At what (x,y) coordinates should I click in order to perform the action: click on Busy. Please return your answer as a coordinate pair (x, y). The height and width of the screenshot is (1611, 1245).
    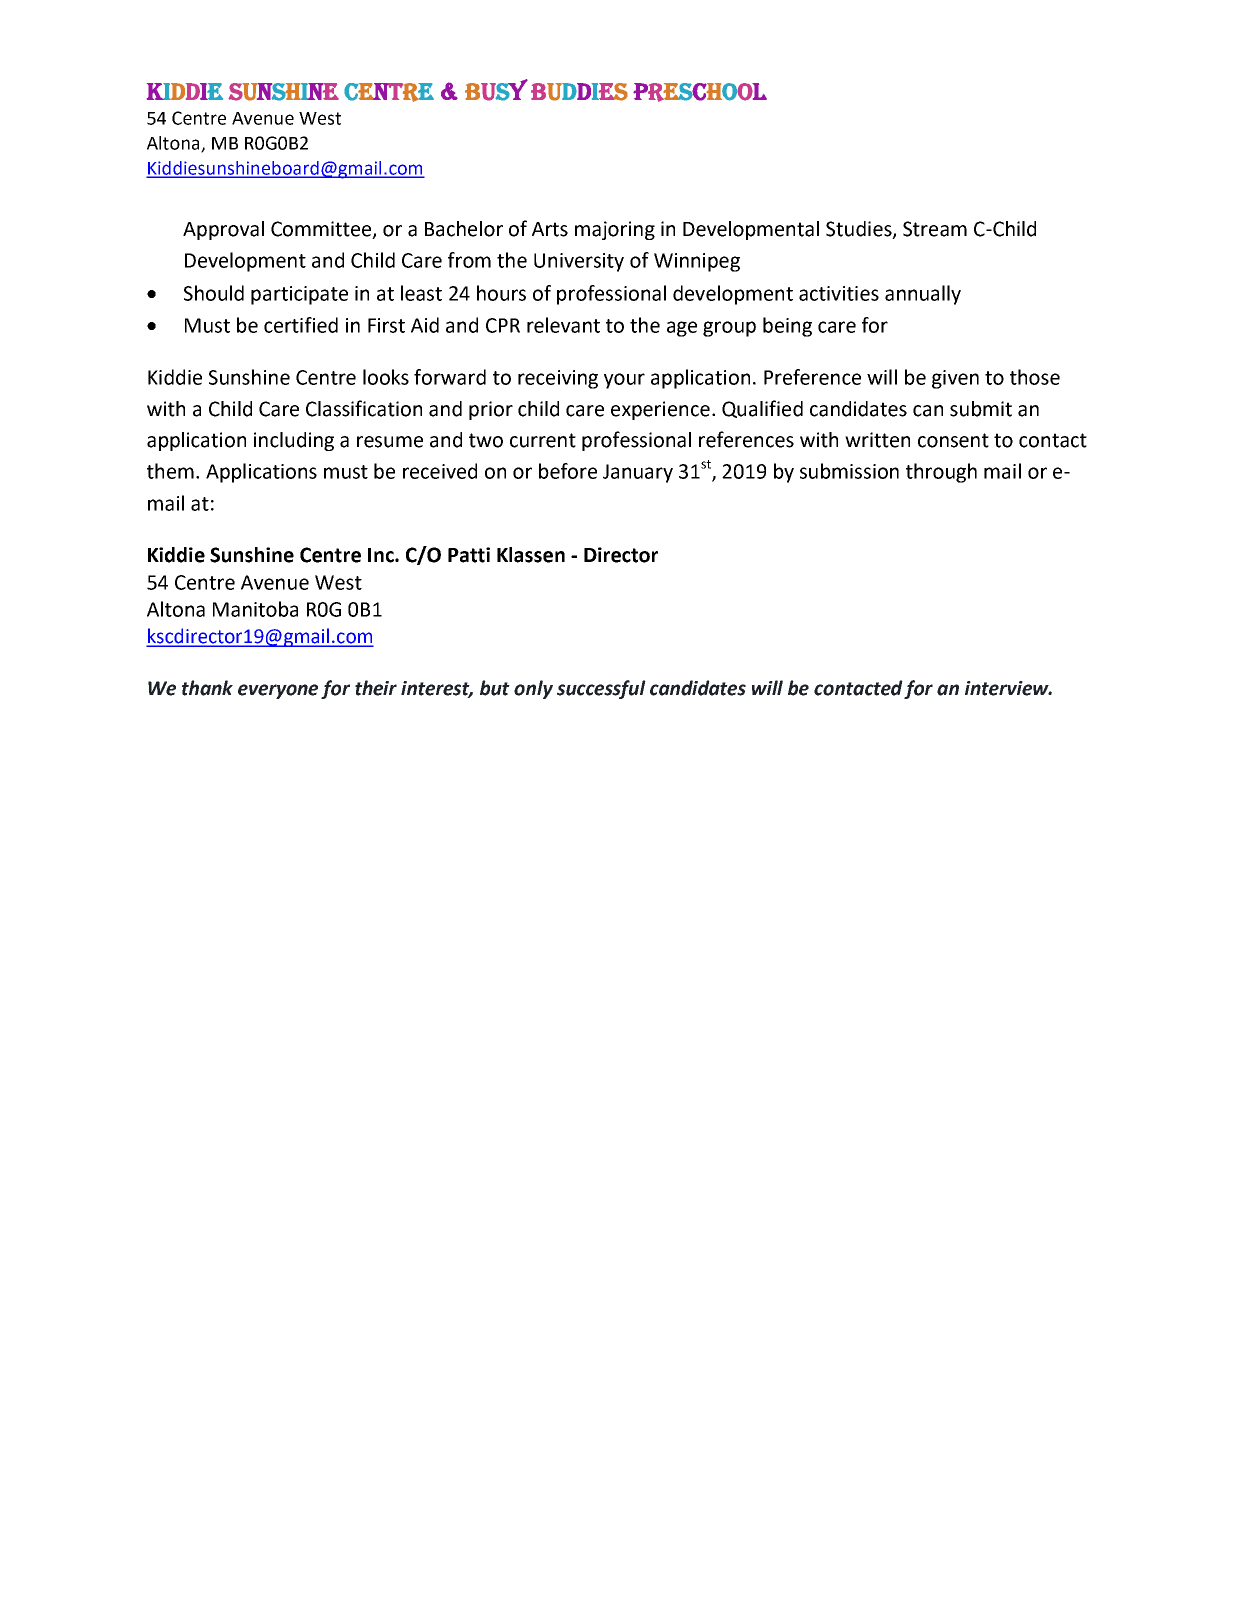
    Looking at the image, I should click on (496, 90).
